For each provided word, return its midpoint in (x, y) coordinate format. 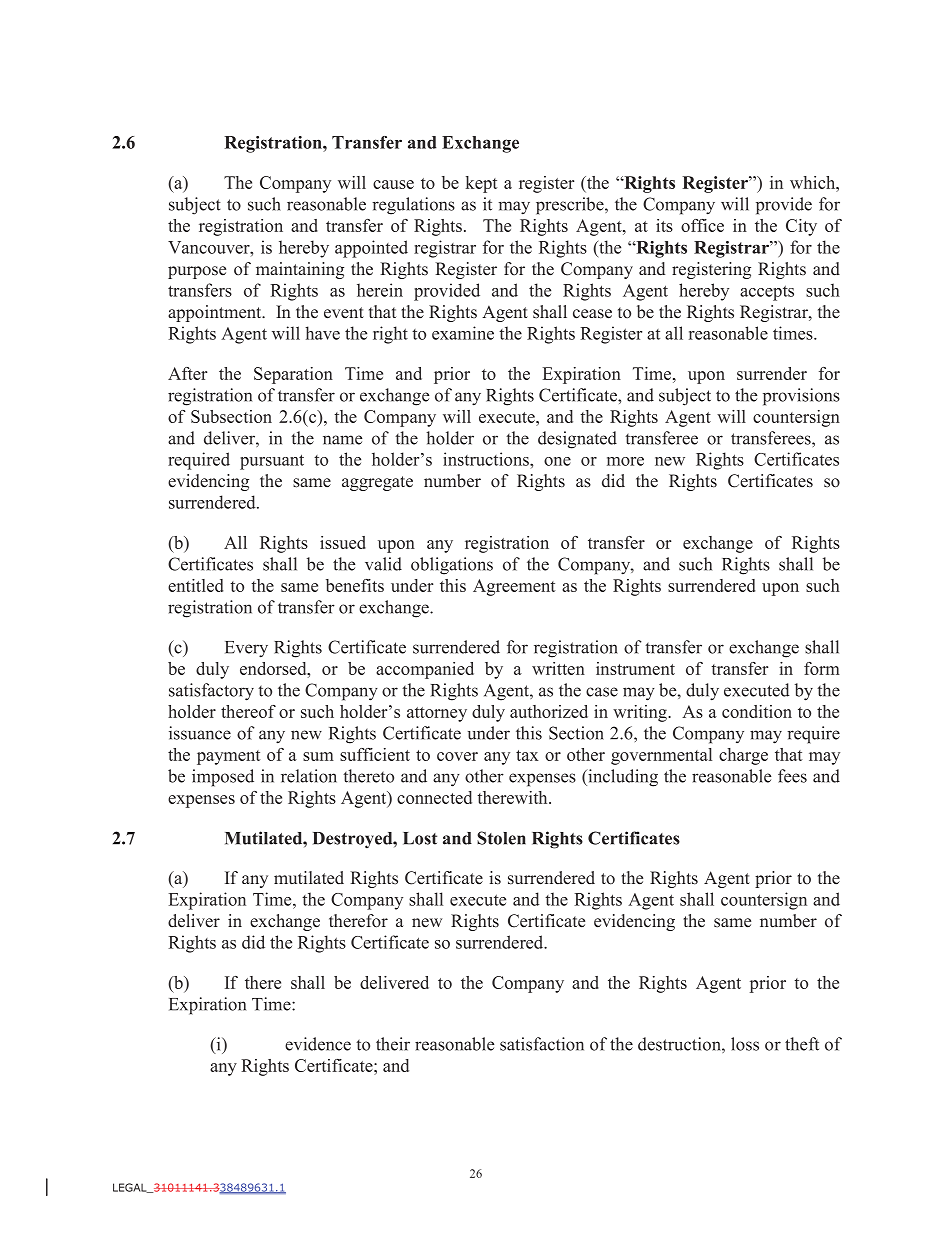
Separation (293, 375)
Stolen (501, 838)
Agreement (514, 587)
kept (482, 184)
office (702, 225)
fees (792, 776)
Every (246, 649)
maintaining (300, 270)
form (822, 668)
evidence (318, 1044)
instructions (487, 459)
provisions (801, 397)
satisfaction (542, 1044)
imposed (223, 778)
